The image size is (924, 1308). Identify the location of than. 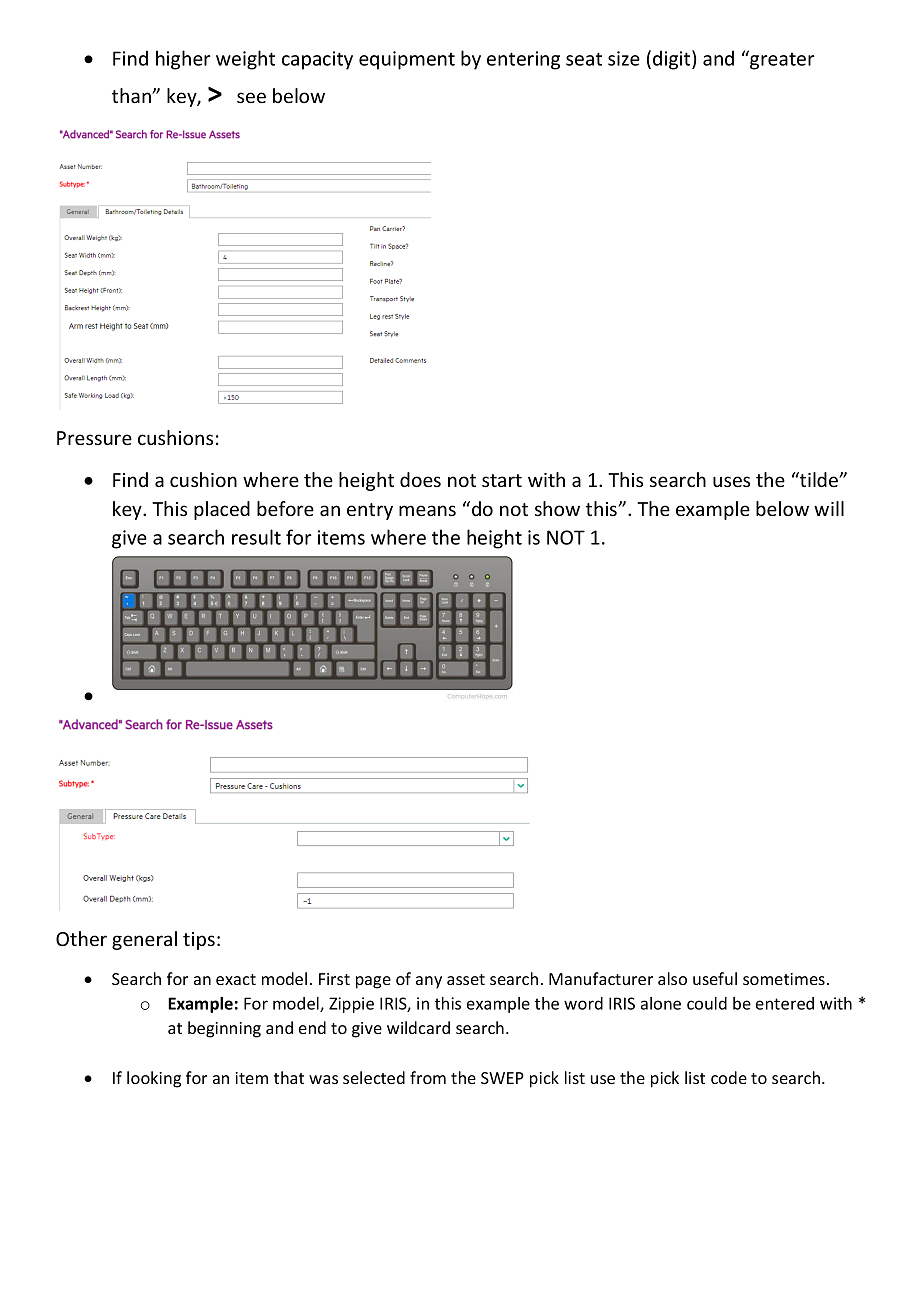
(132, 95).
